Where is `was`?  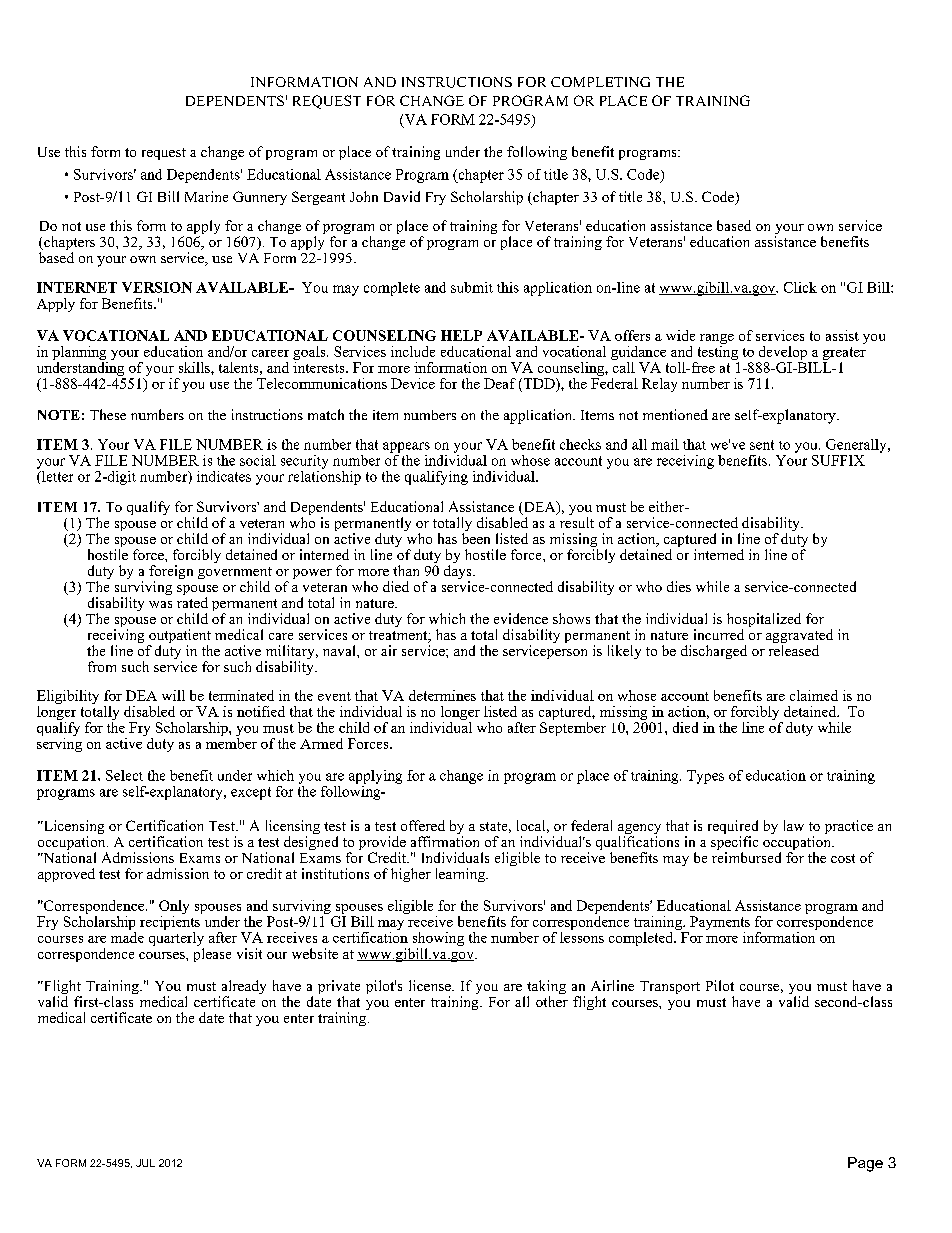 was is located at coordinates (160, 604).
